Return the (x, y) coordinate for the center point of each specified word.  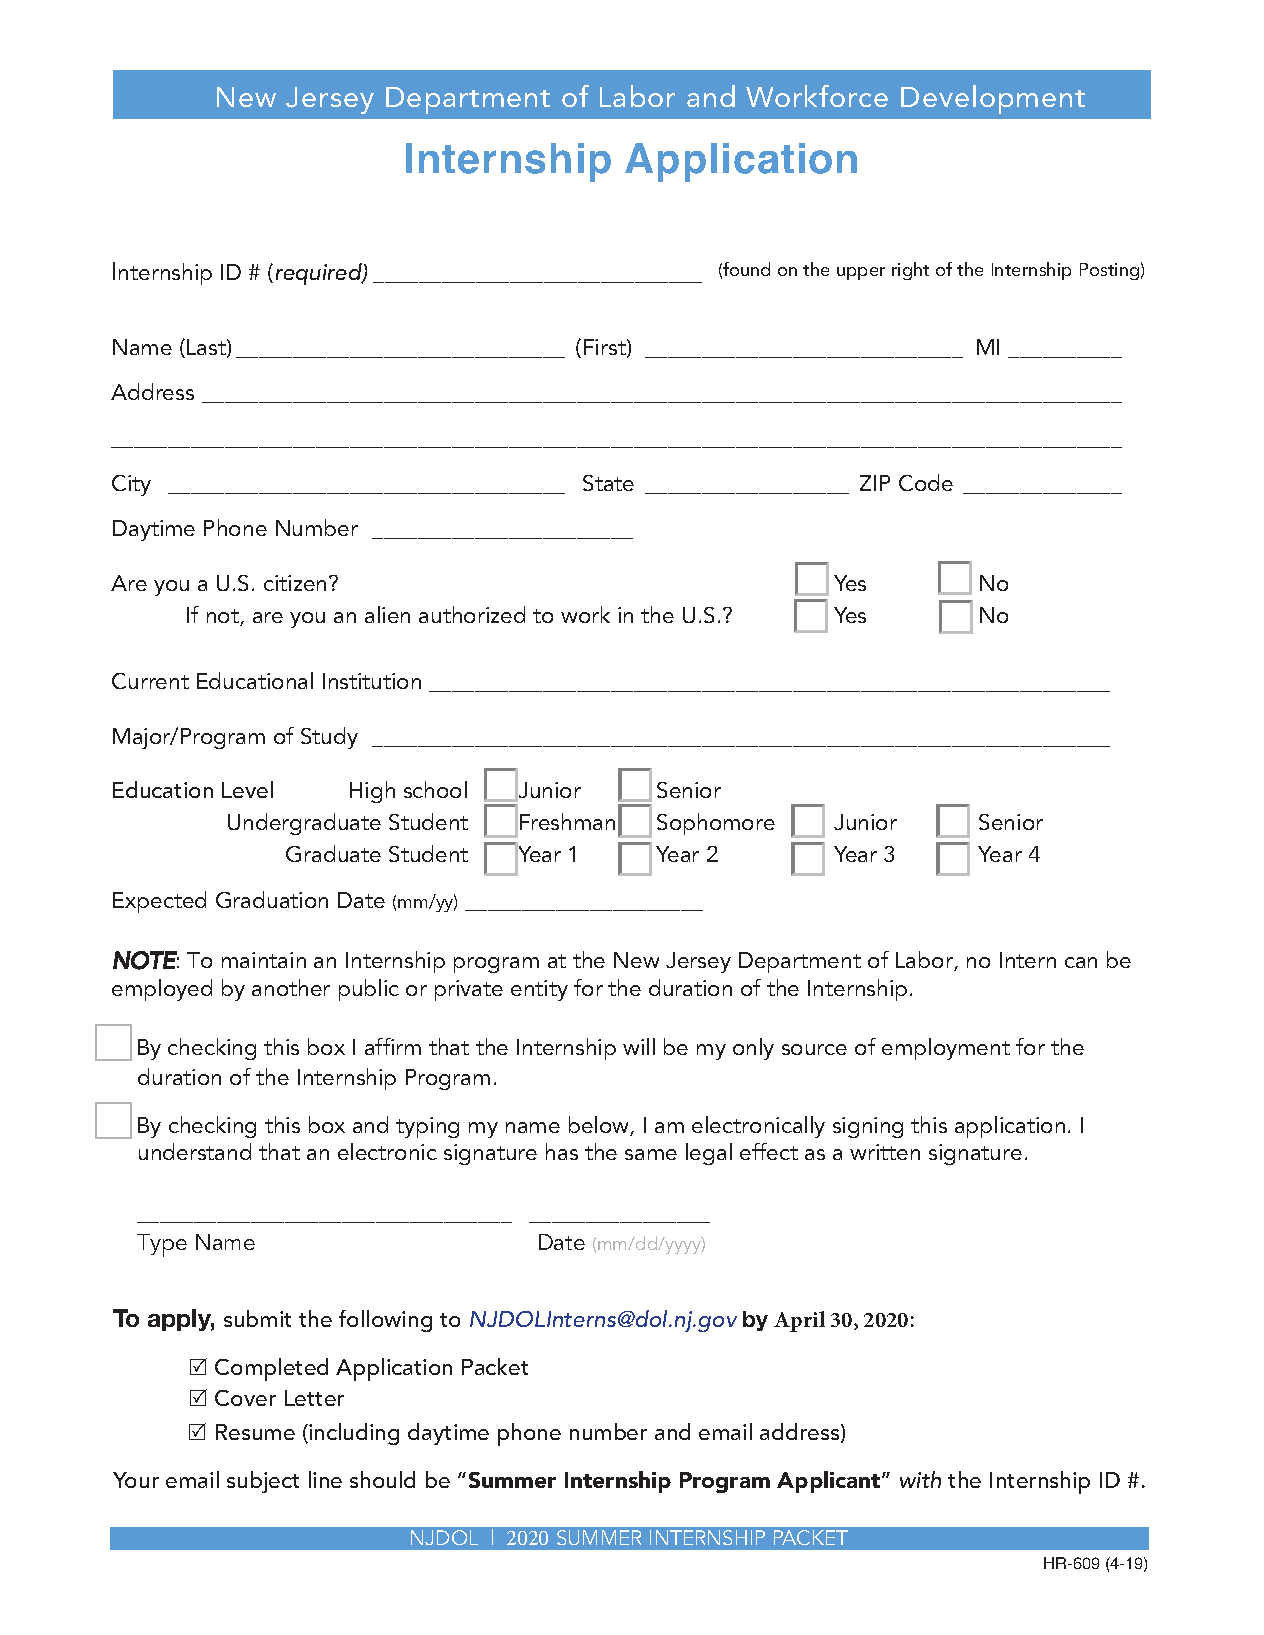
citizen (295, 583)
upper (861, 273)
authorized (472, 614)
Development (993, 99)
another (291, 987)
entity (539, 990)
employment (946, 1049)
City (131, 485)
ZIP (875, 483)
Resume (255, 1432)
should (382, 1479)
